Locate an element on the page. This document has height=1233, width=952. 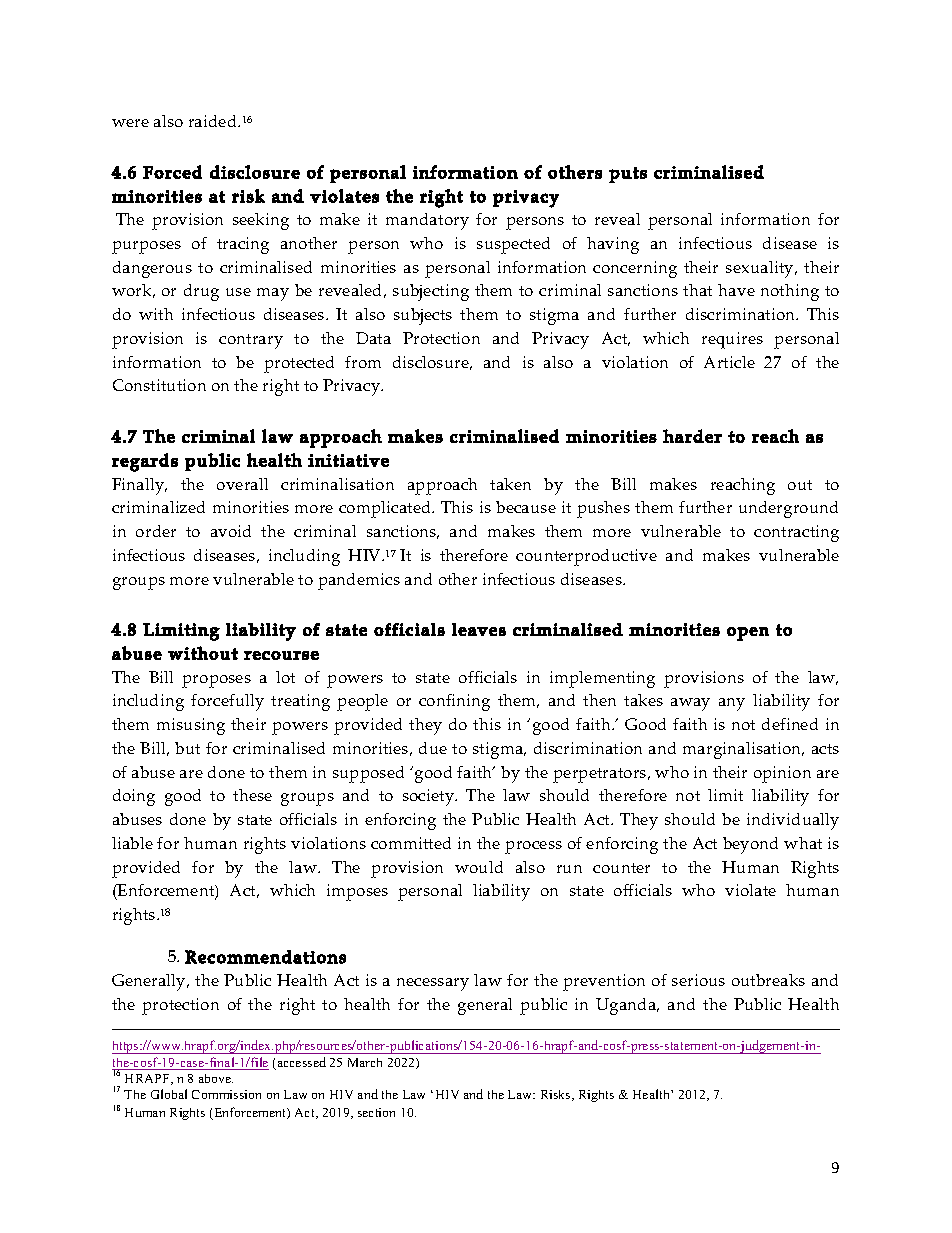
Article is located at coordinates (729, 362).
